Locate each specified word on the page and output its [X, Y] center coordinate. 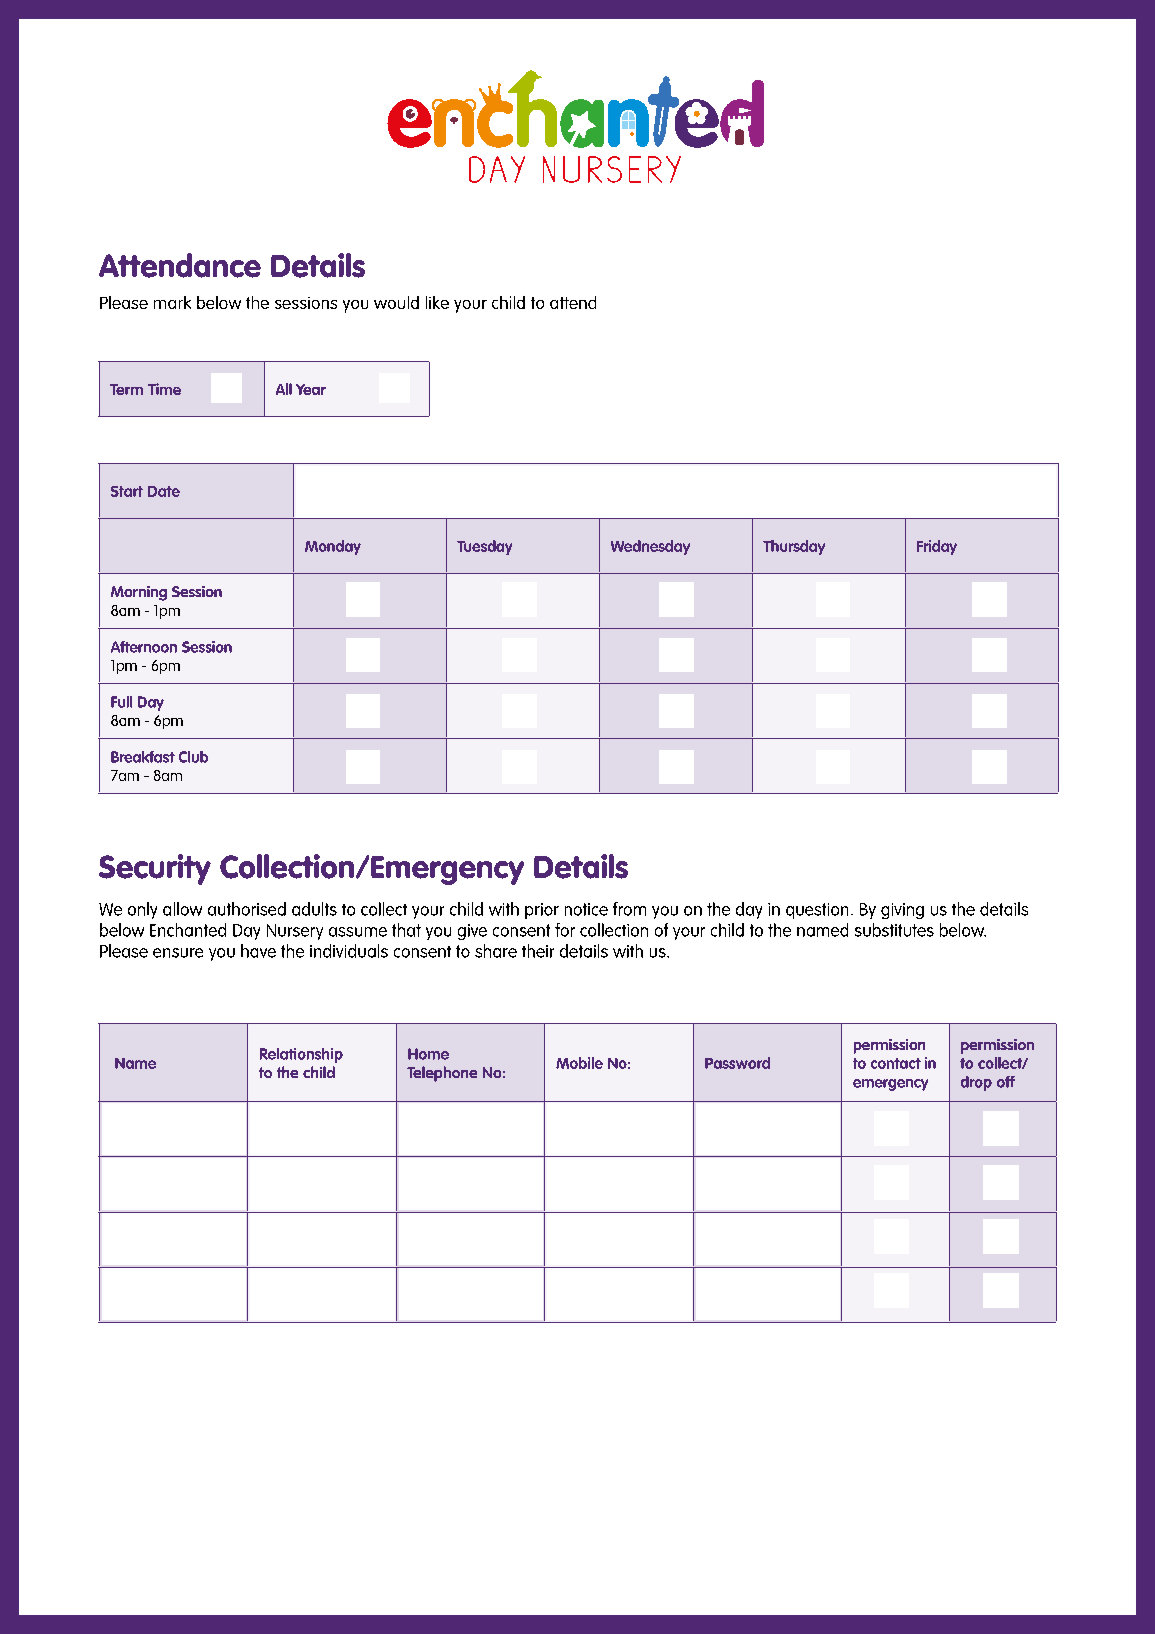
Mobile [579, 1063]
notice [586, 909]
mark [172, 302]
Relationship [301, 1055]
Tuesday [484, 547]
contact [896, 1063]
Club [193, 757]
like [437, 302]
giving [902, 911]
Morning [139, 593]
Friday [937, 547]
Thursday [794, 547]
